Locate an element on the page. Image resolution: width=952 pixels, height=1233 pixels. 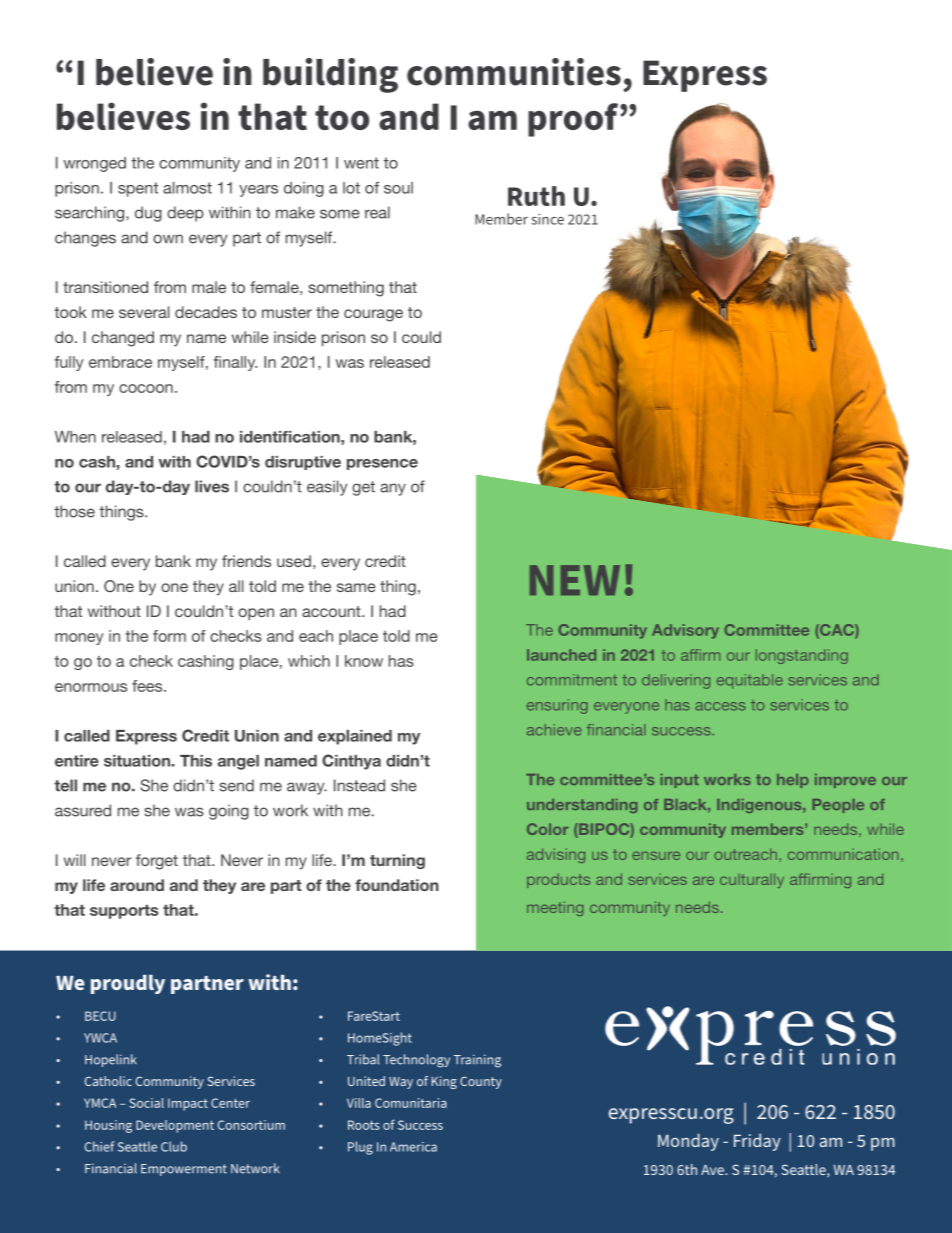
wronged is located at coordinates (94, 164).
